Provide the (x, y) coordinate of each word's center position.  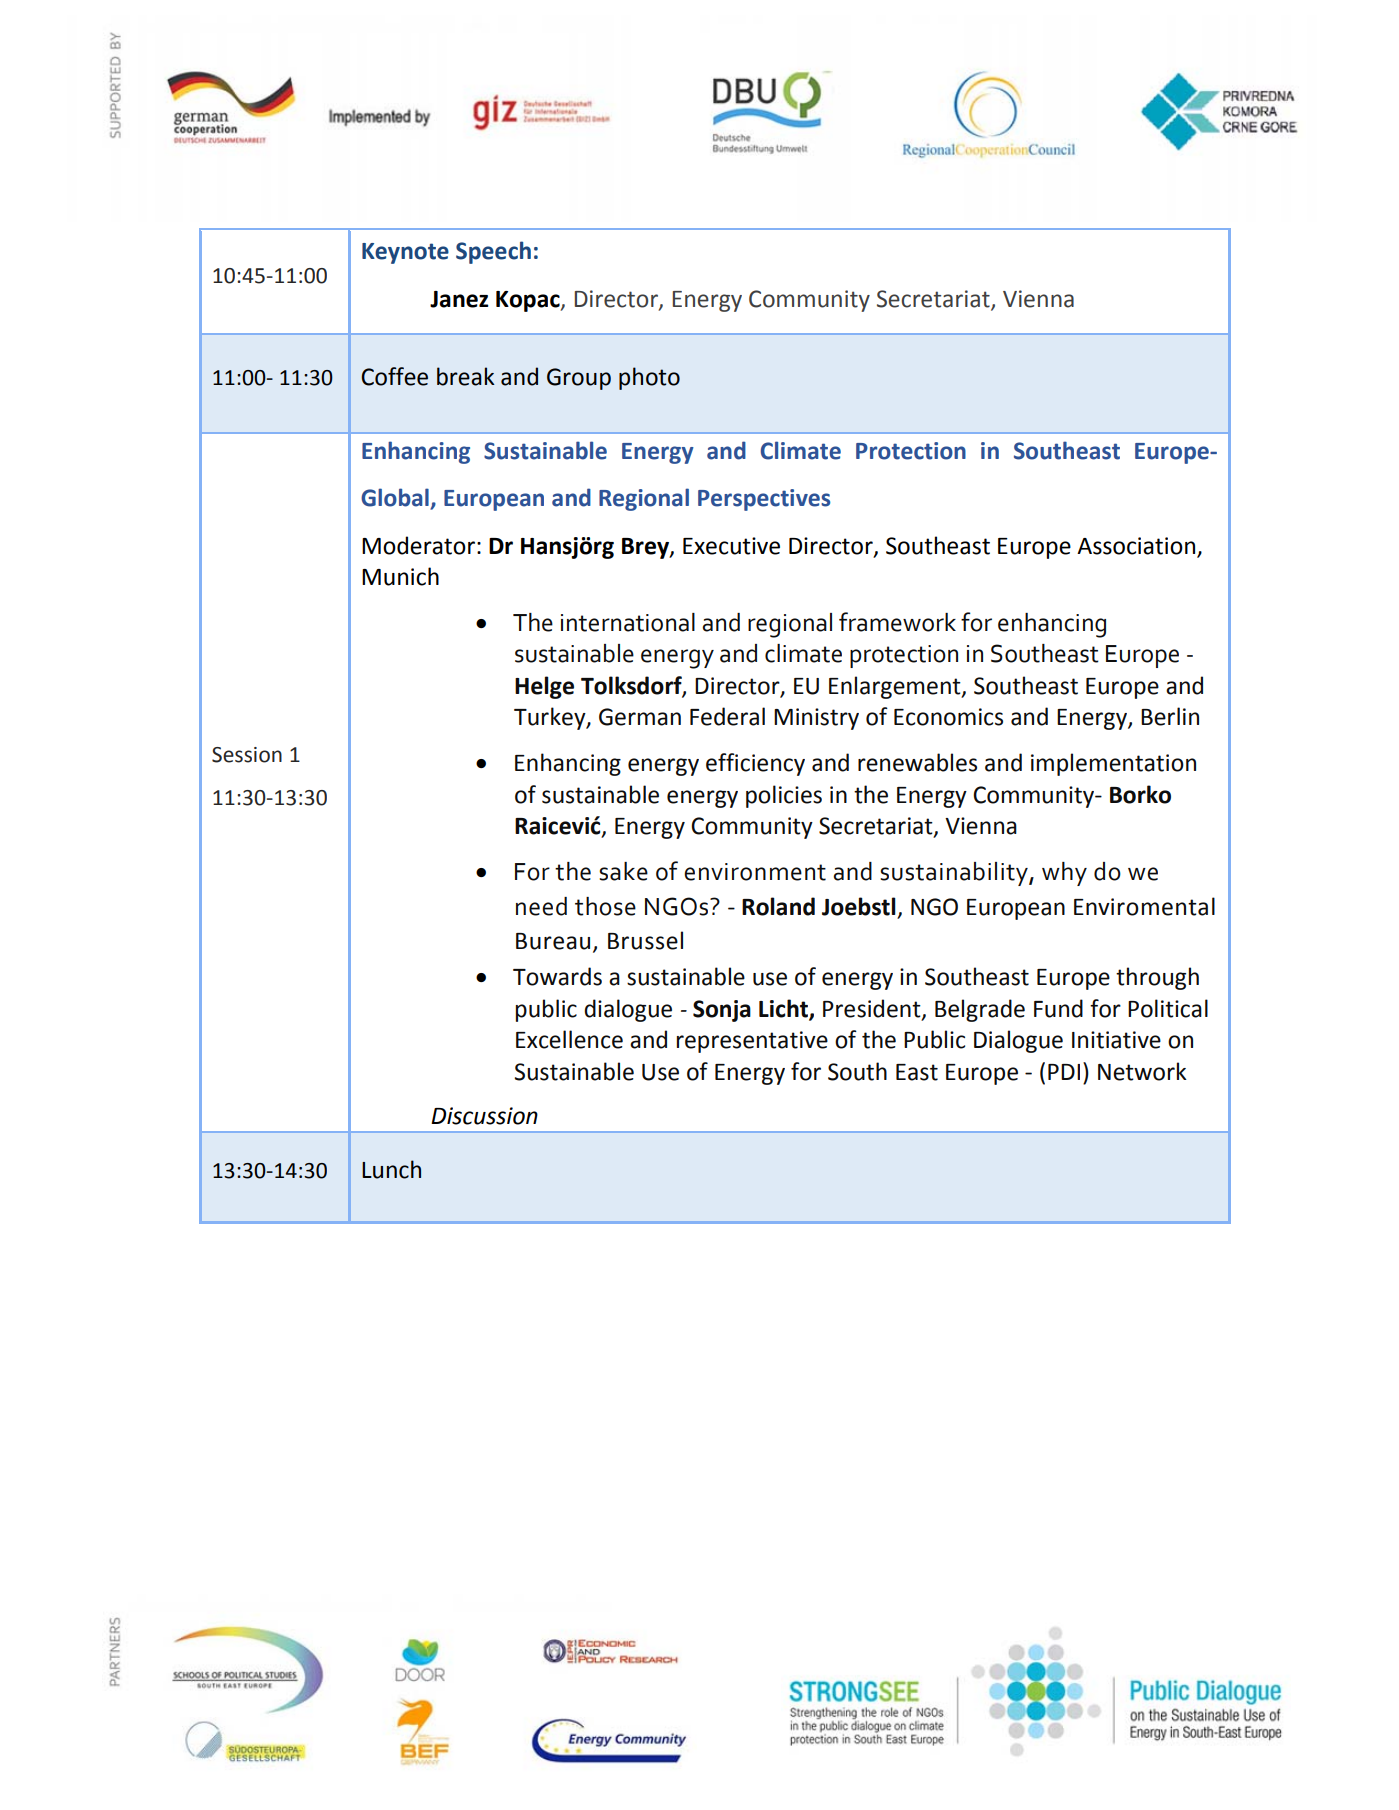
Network (1142, 1071)
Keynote (405, 253)
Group (579, 379)
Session (247, 755)
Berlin (1170, 716)
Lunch (391, 1169)
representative (752, 1042)
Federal (727, 716)
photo (649, 378)
